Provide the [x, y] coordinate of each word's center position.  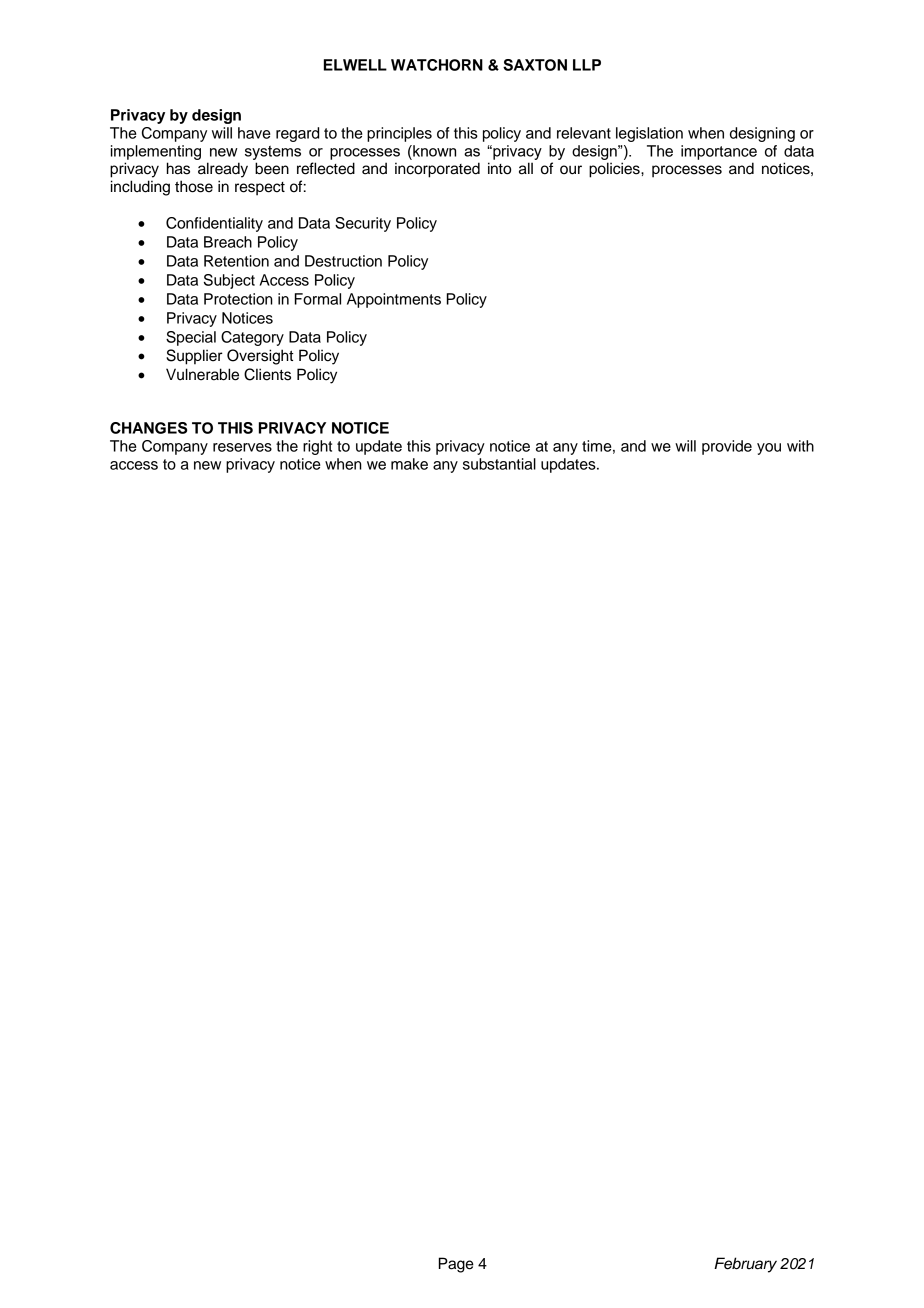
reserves [242, 447]
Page [456, 1265]
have [254, 133]
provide [727, 447]
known [433, 151]
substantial [499, 464]
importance [719, 152]
